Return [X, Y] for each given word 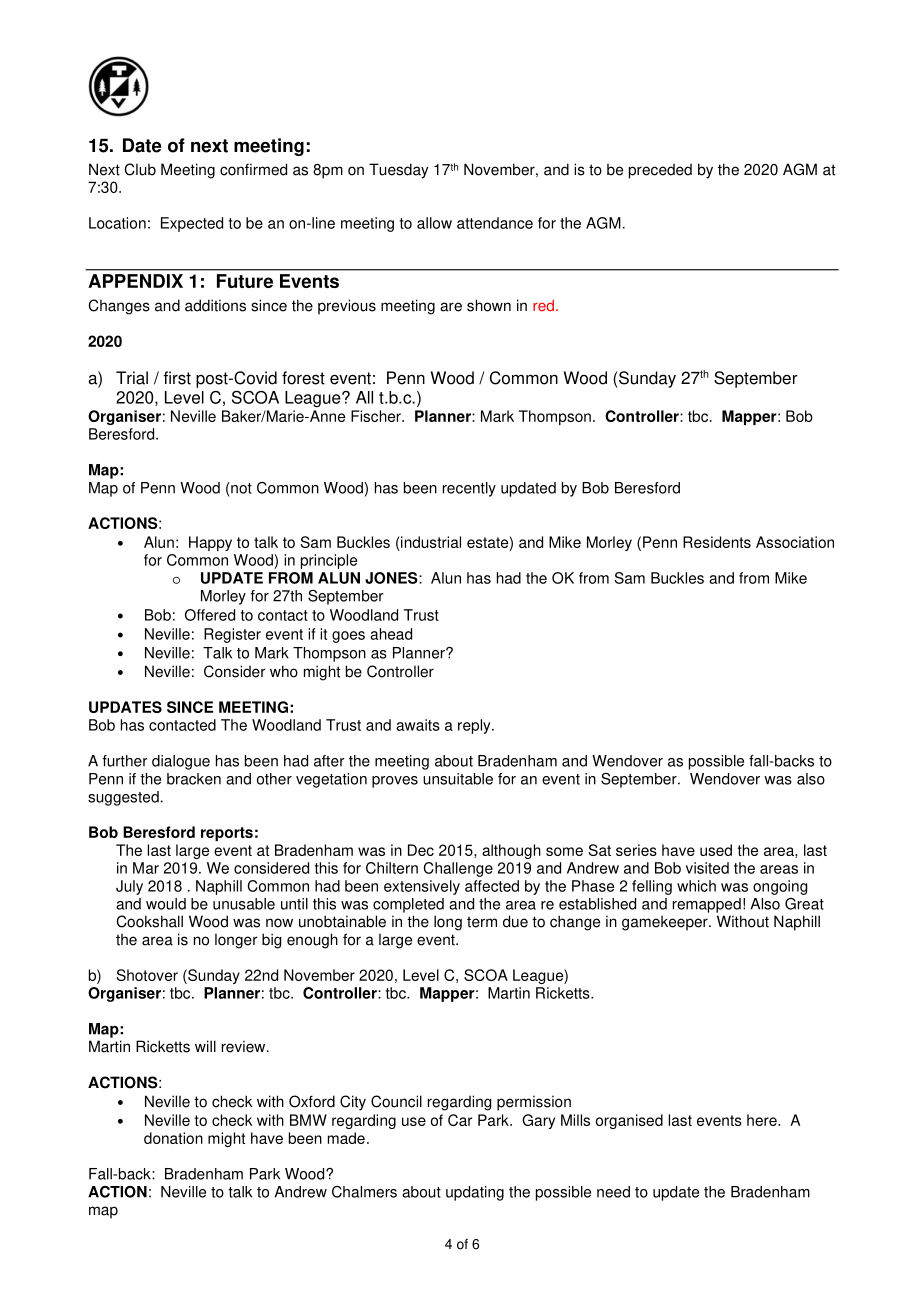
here [763, 1120]
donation [173, 1138]
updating [475, 1193]
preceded [660, 171]
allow [434, 223]
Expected [192, 224]
